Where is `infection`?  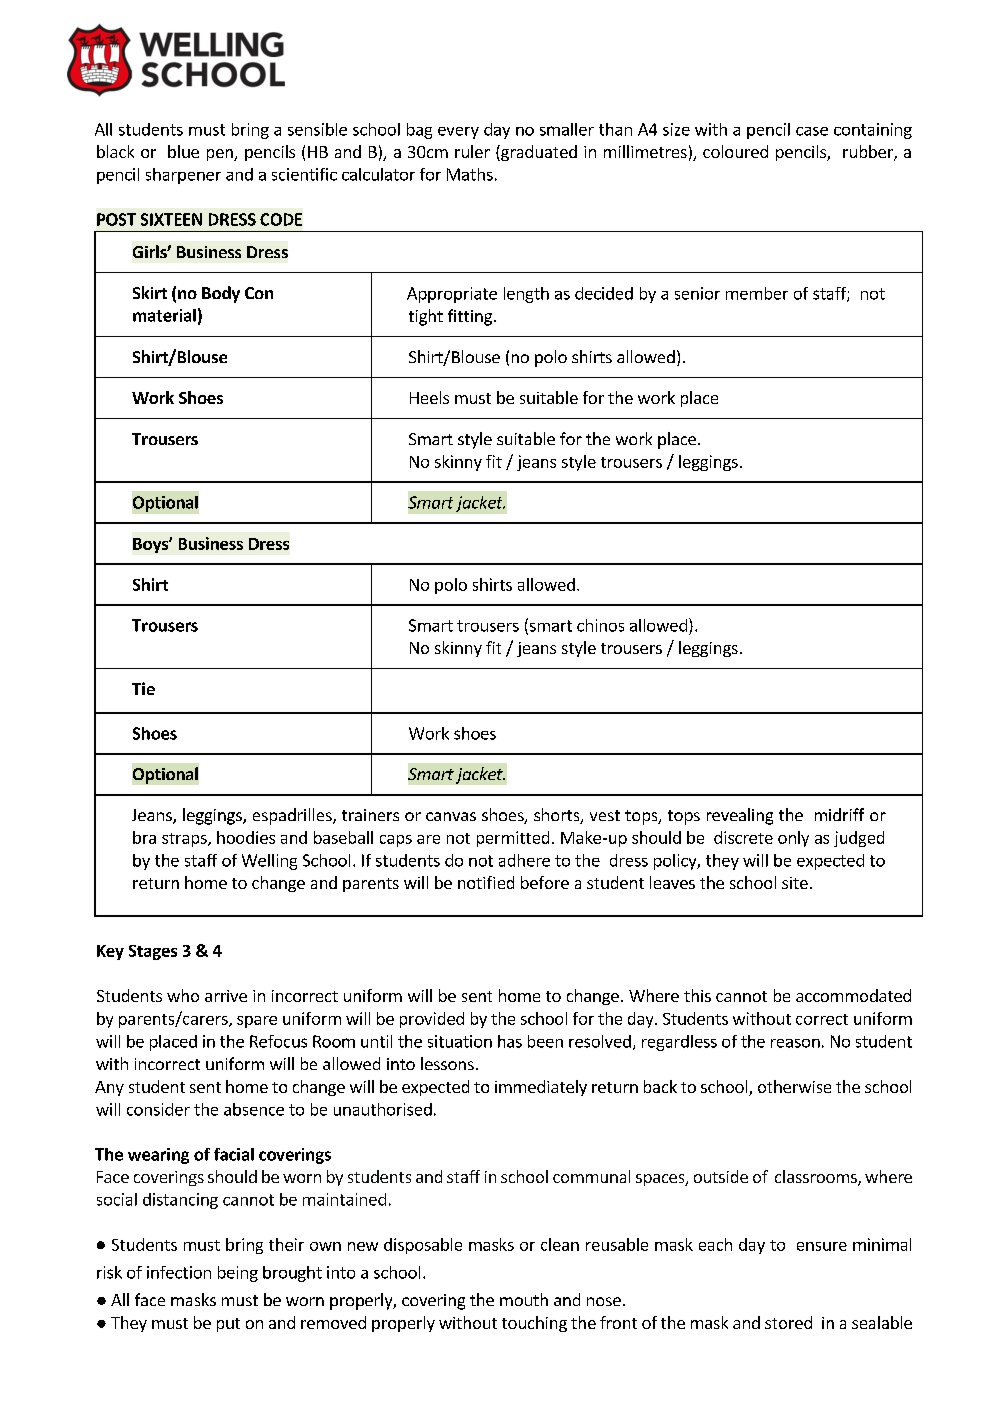
infection is located at coordinates (179, 1272).
